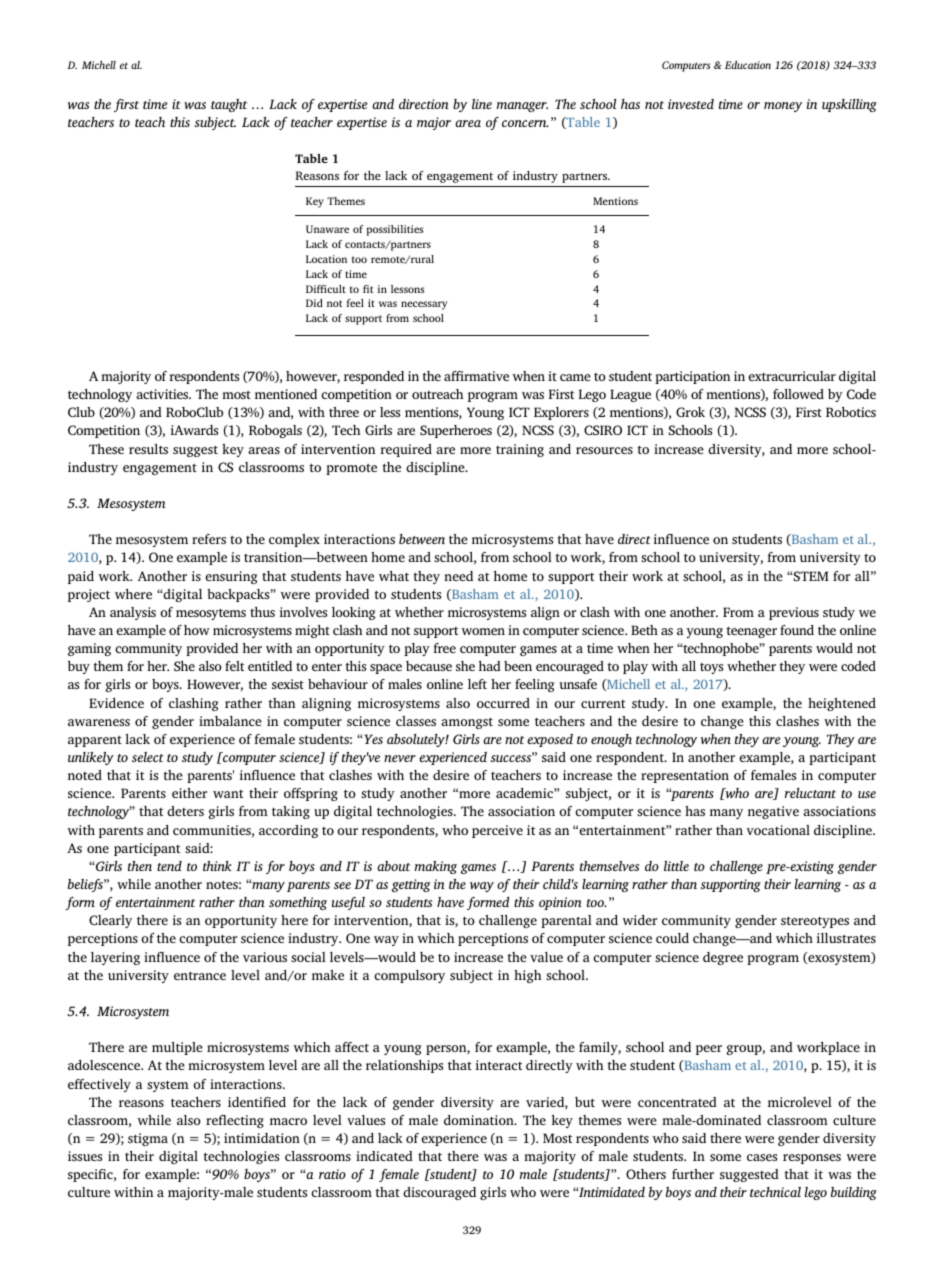 The width and height of the screenshot is (944, 1288). Describe the element at coordinates (439, 1193) in the screenshot. I see `discouraged` at that location.
